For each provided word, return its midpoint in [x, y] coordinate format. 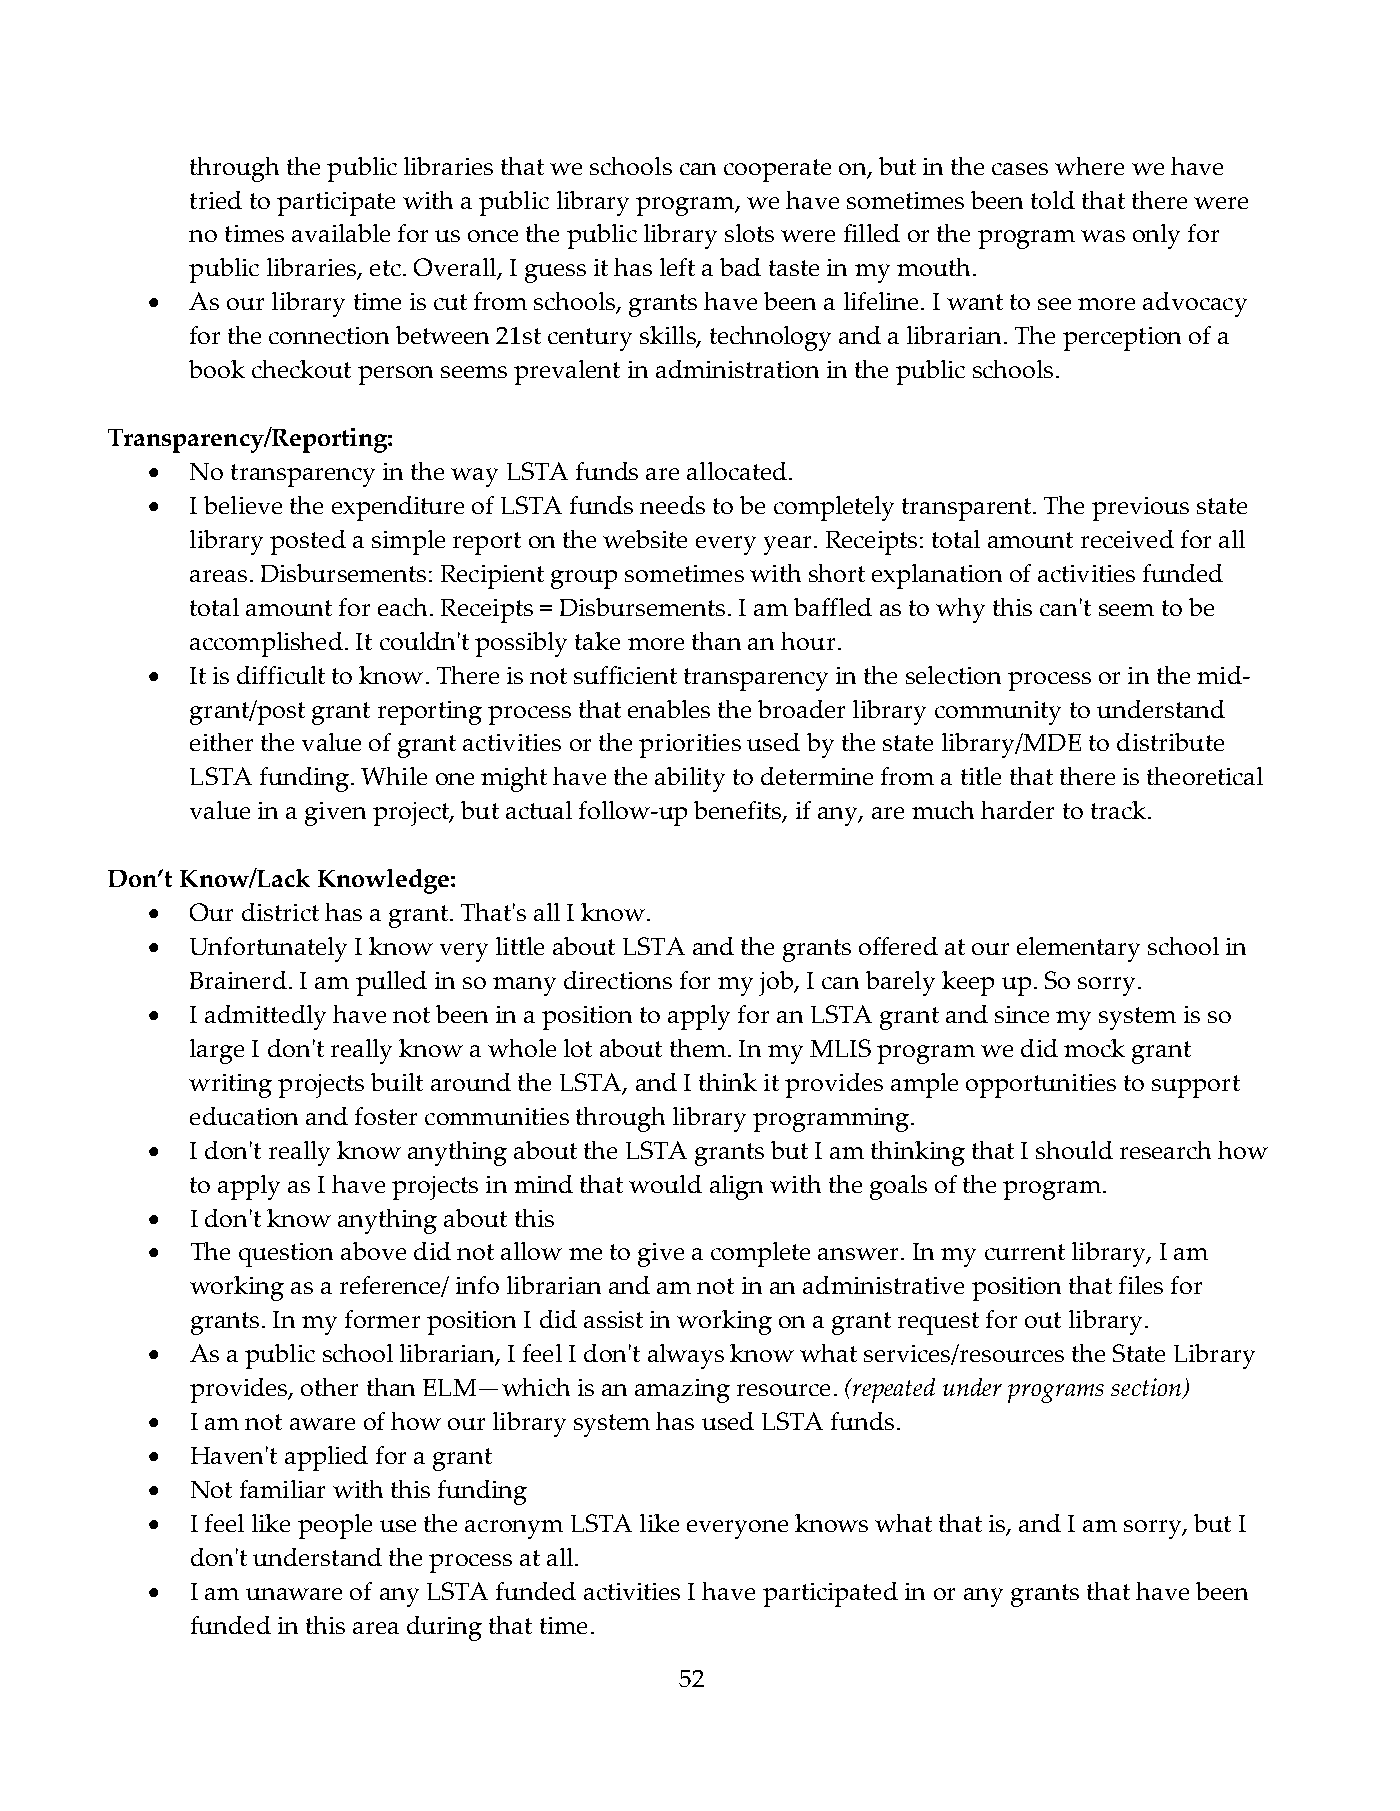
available [341, 233]
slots [749, 233]
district [280, 912]
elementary [1078, 949]
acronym [514, 1529]
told [1053, 200]
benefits [739, 812]
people [335, 1526]
